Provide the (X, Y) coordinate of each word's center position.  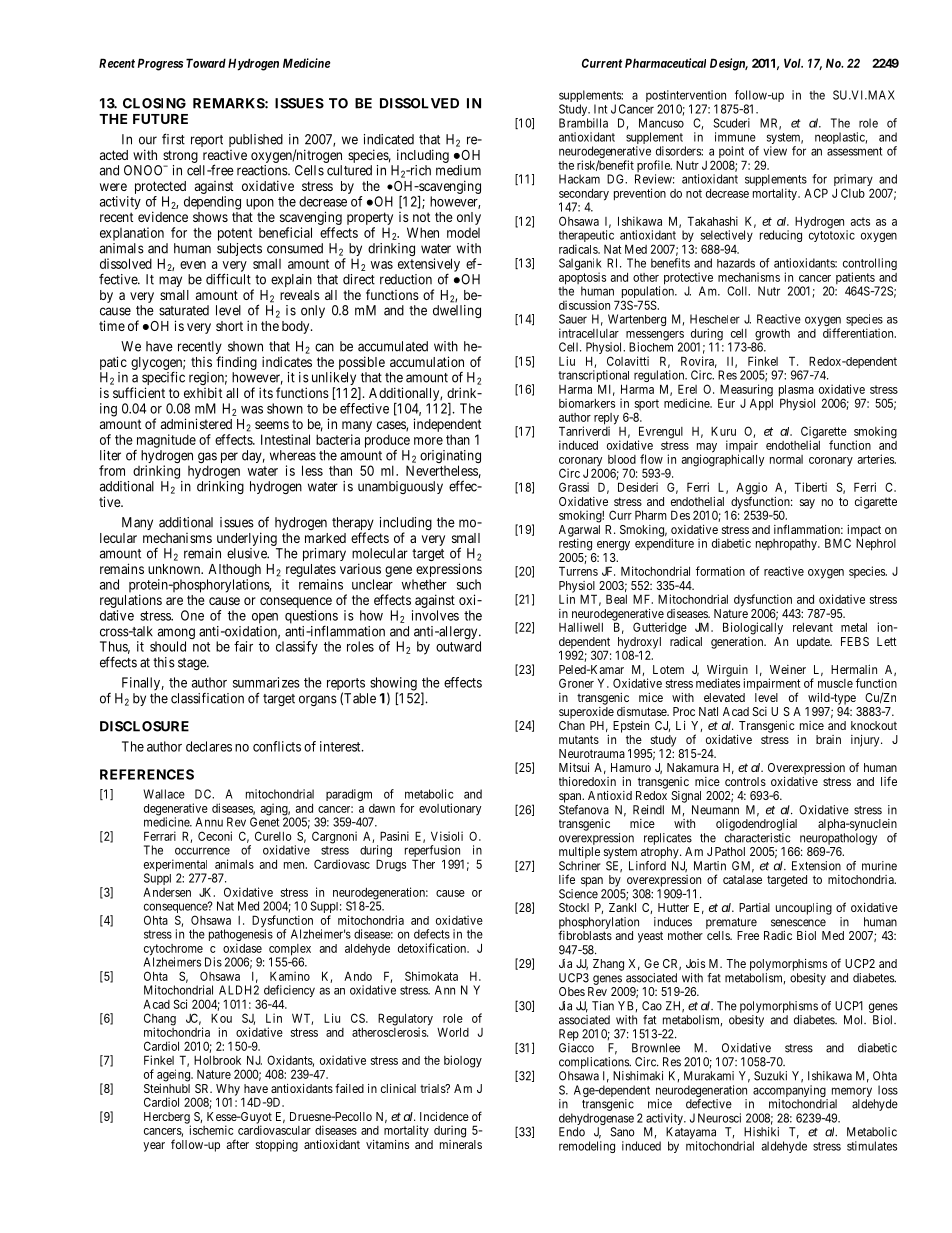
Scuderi (731, 123)
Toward (206, 63)
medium (458, 170)
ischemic (211, 1130)
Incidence (444, 1116)
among (175, 635)
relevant (813, 627)
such (469, 584)
